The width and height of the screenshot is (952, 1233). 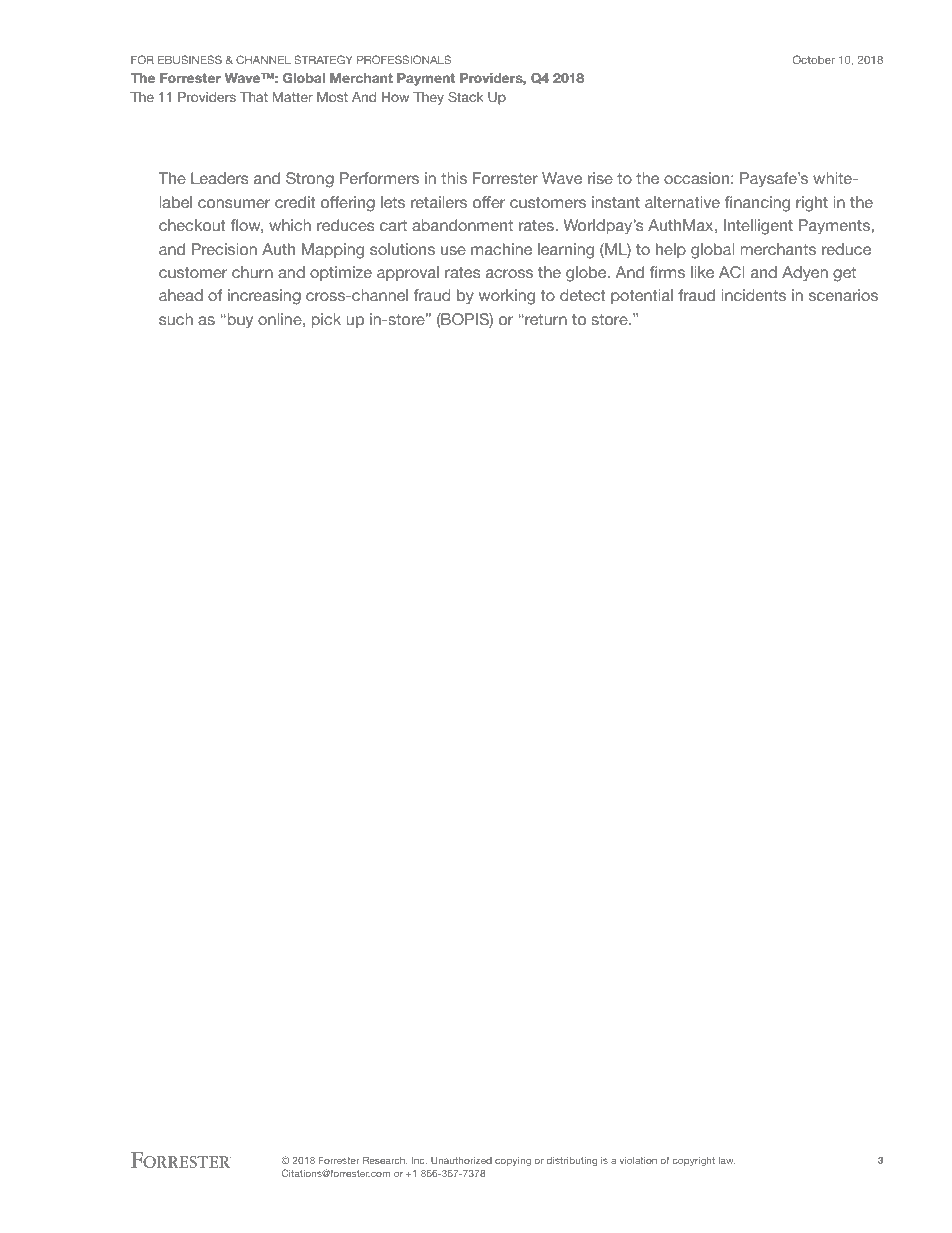 I want to click on October, so click(x=814, y=59).
